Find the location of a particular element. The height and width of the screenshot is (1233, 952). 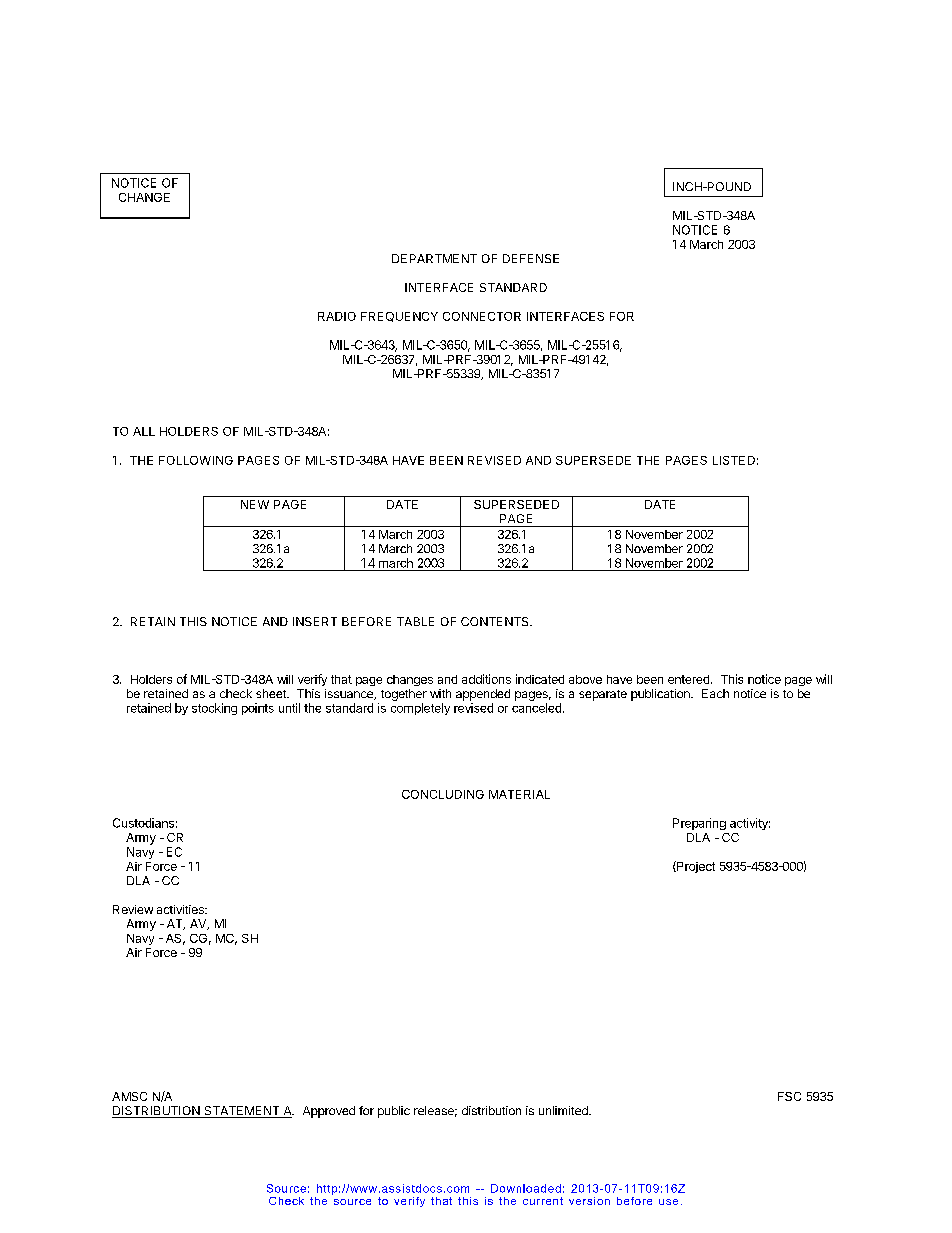

activities is located at coordinates (181, 909).
